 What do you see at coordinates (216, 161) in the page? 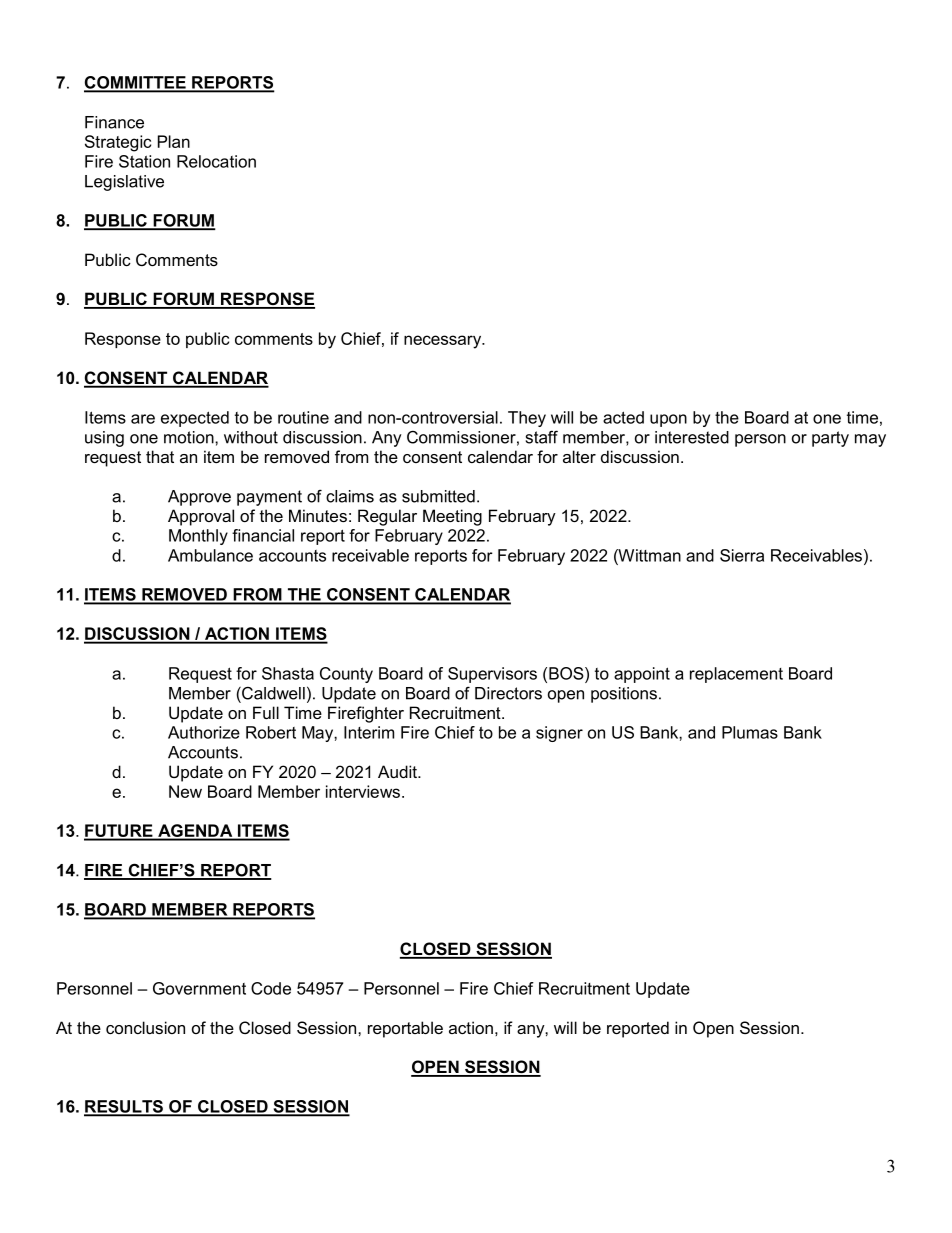
I see `Relocation` at bounding box center [216, 161].
